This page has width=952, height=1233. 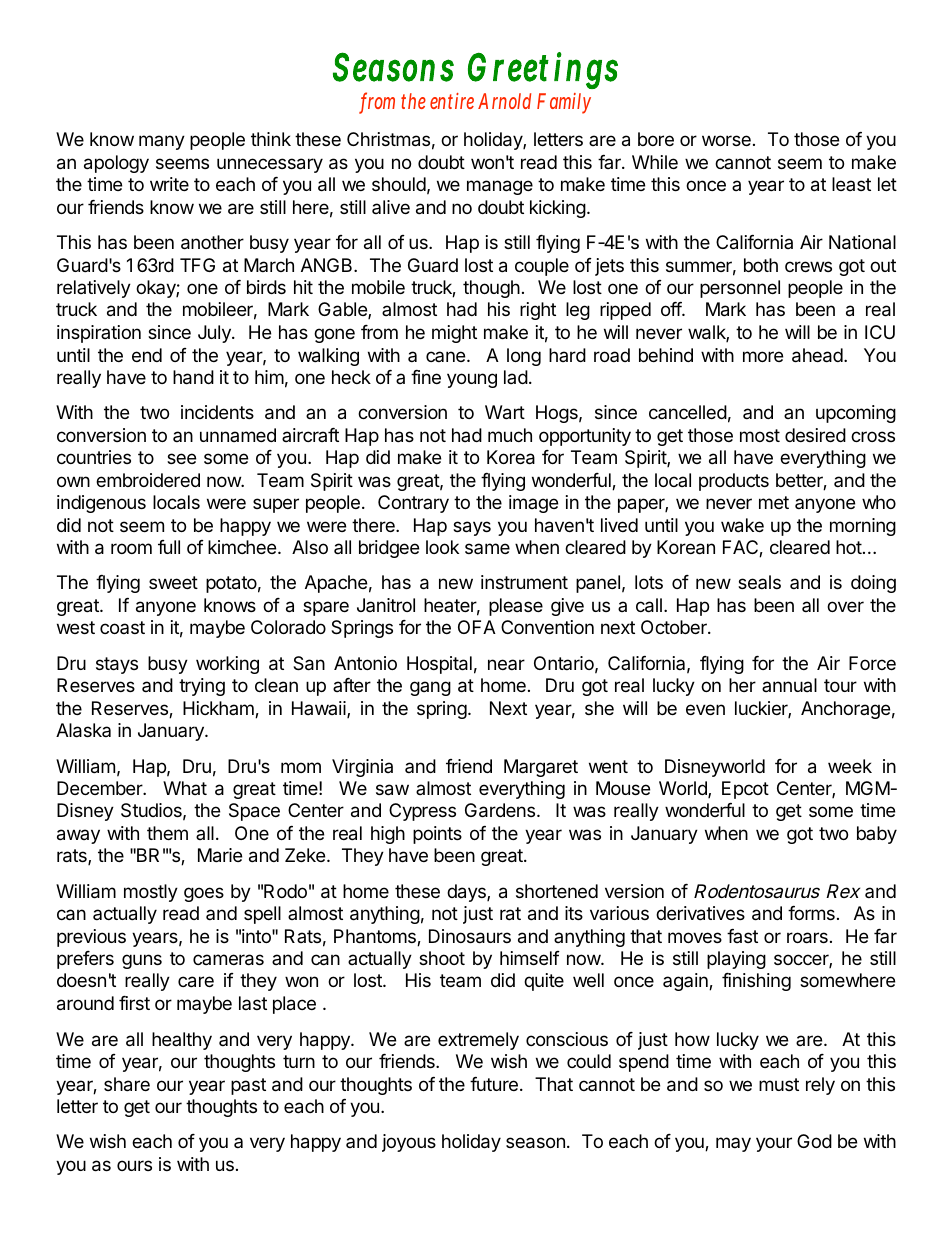 I want to click on many, so click(x=162, y=142).
